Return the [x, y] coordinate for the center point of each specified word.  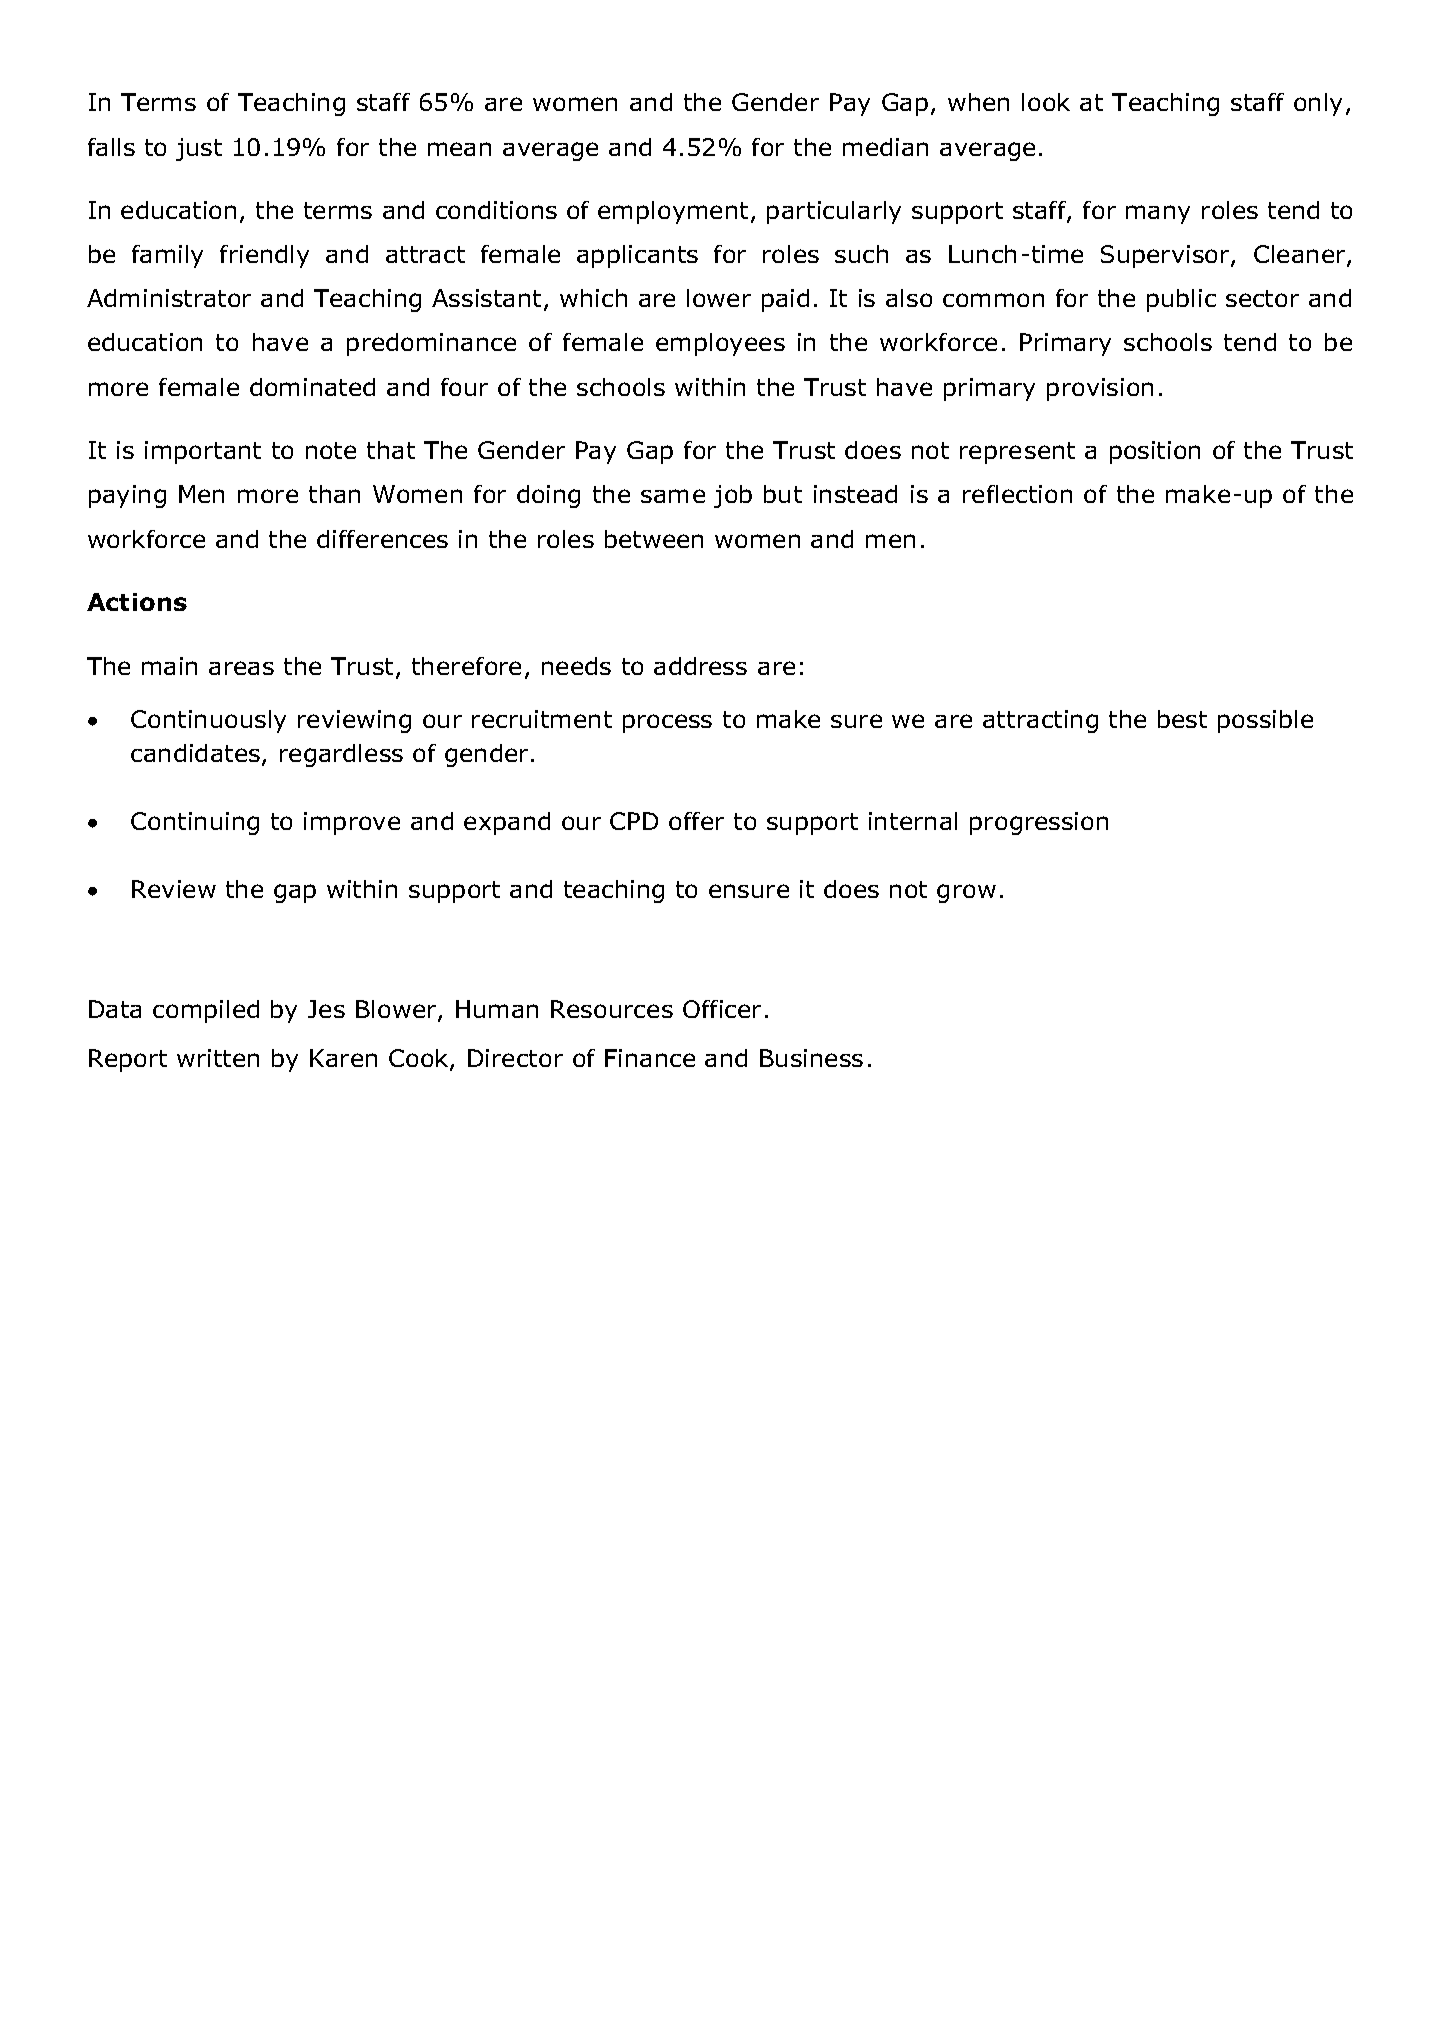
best [1182, 719]
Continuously [208, 721]
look [1046, 102]
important [203, 452]
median [885, 147]
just [199, 149]
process [667, 723]
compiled [206, 1011]
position [1155, 452]
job [733, 496]
